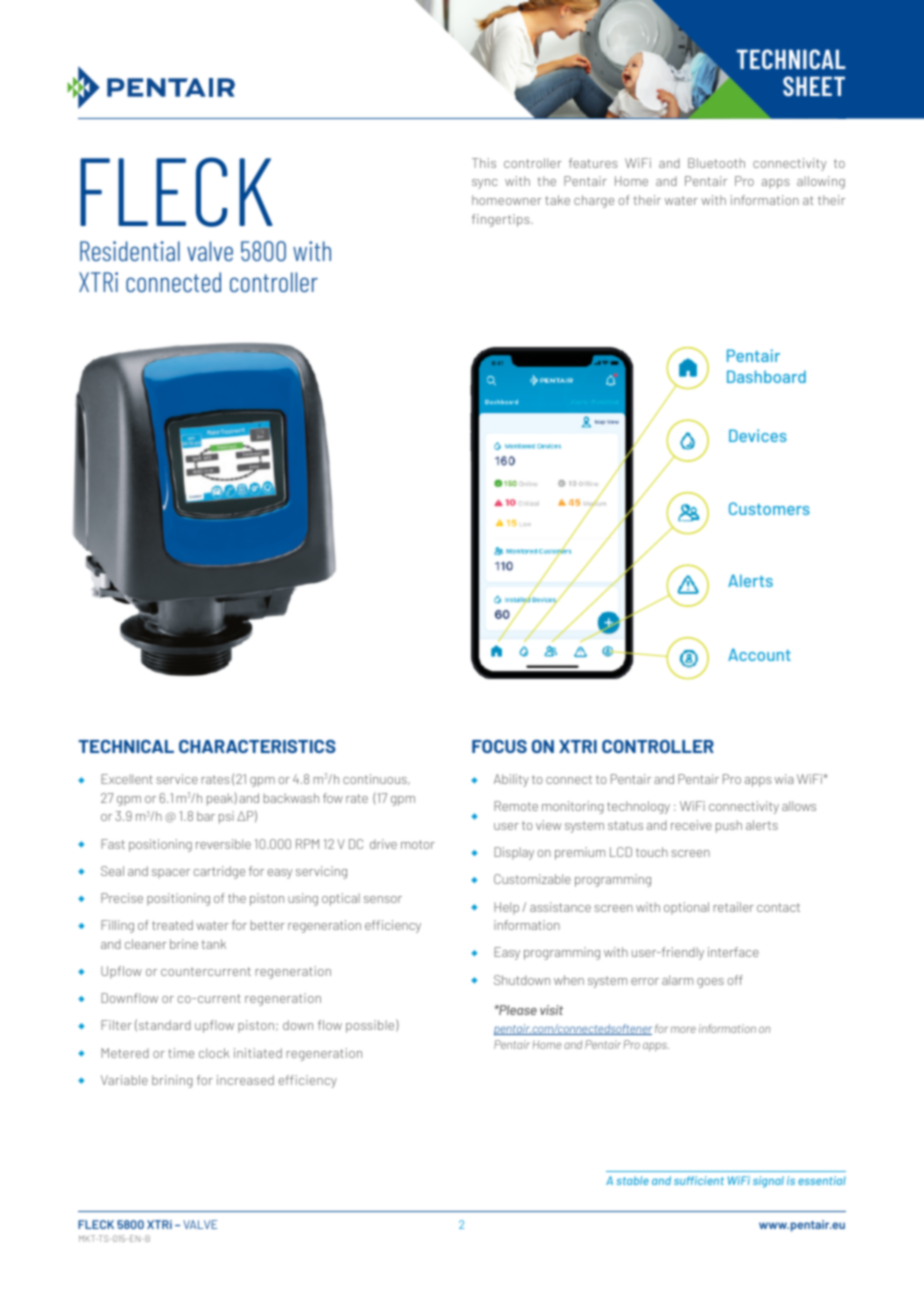 Image resolution: width=924 pixels, height=1308 pixels. What do you see at coordinates (734, 907) in the image?
I see `retailer` at bounding box center [734, 907].
